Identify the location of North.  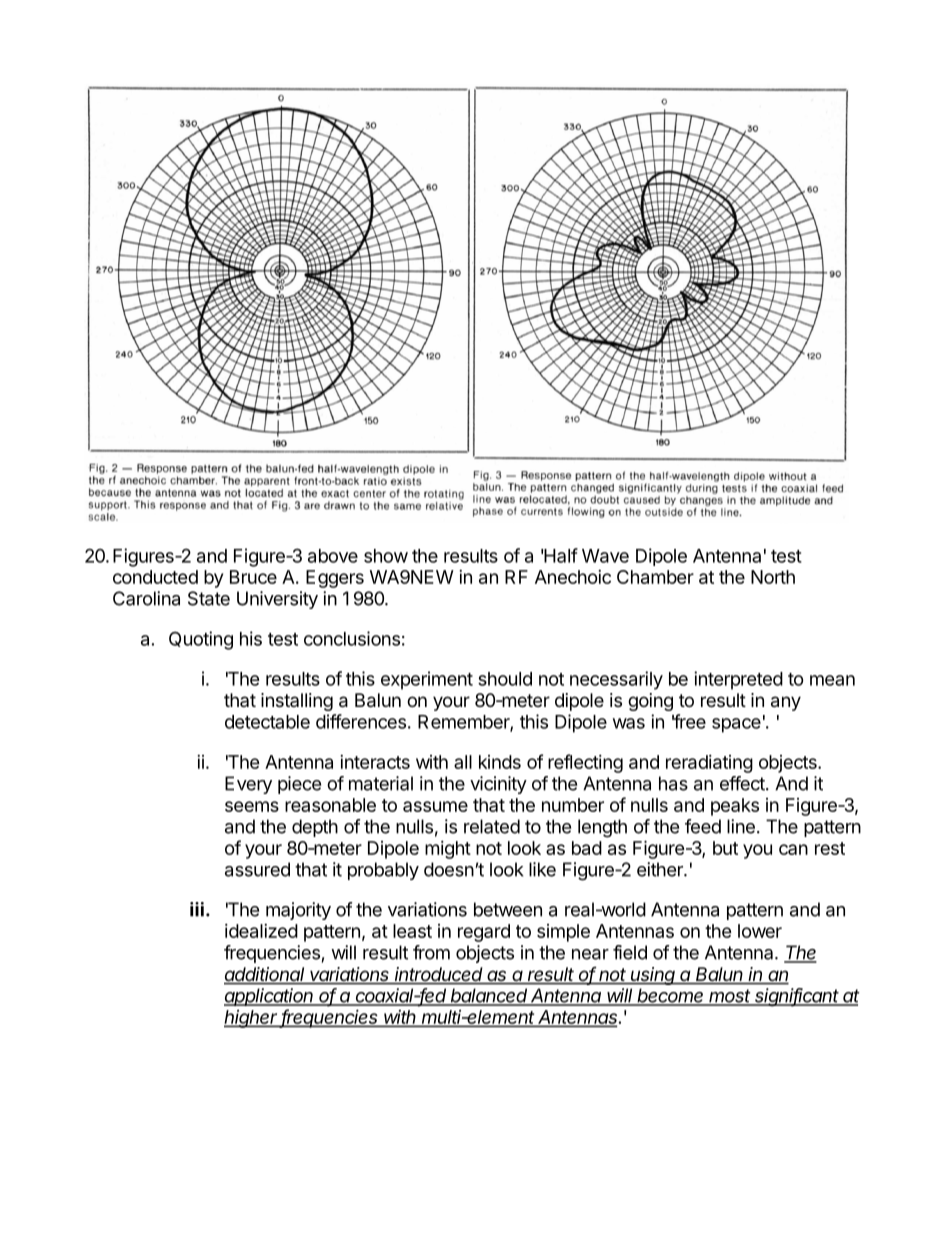
(773, 577).
